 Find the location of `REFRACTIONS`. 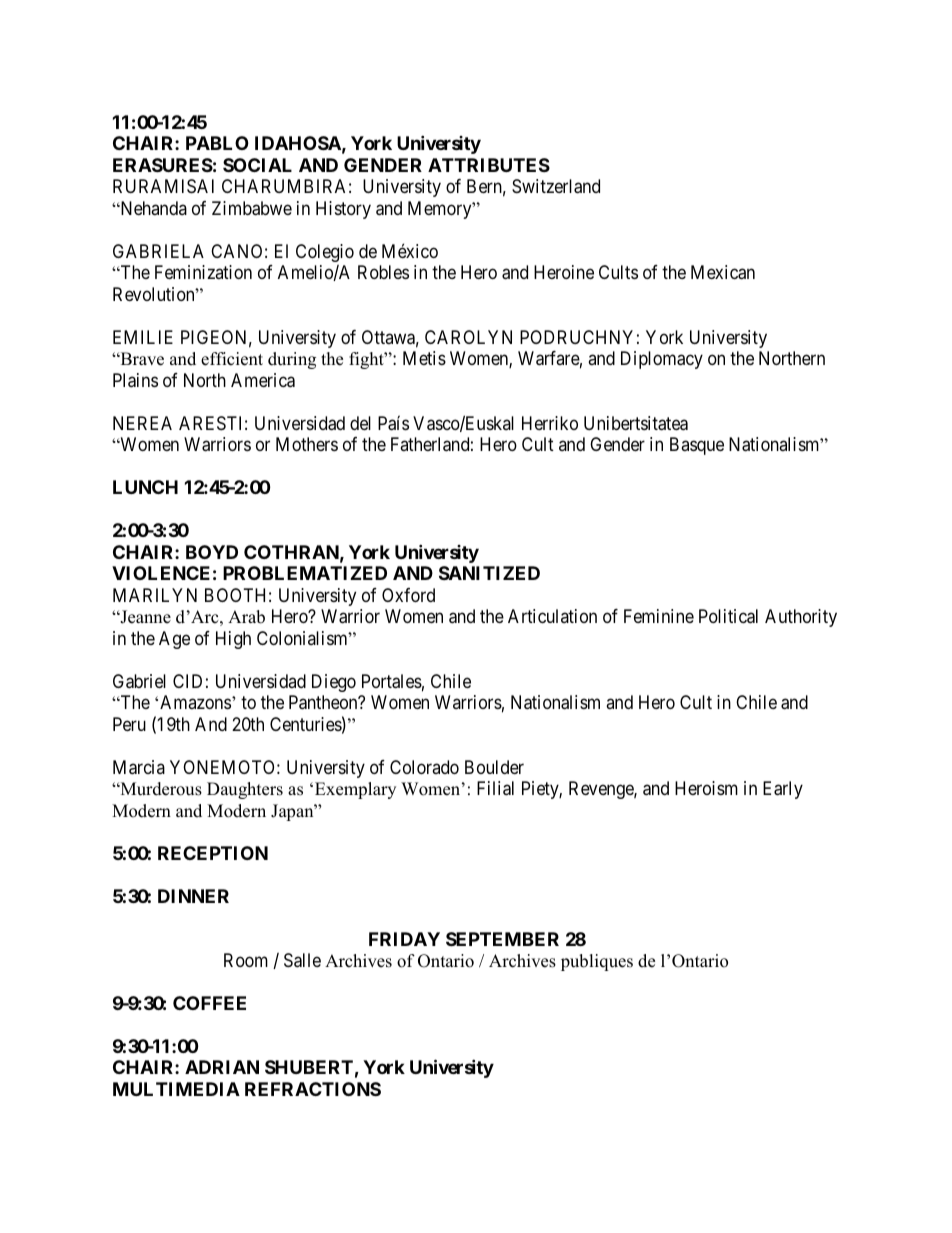

REFRACTIONS is located at coordinates (313, 1089).
